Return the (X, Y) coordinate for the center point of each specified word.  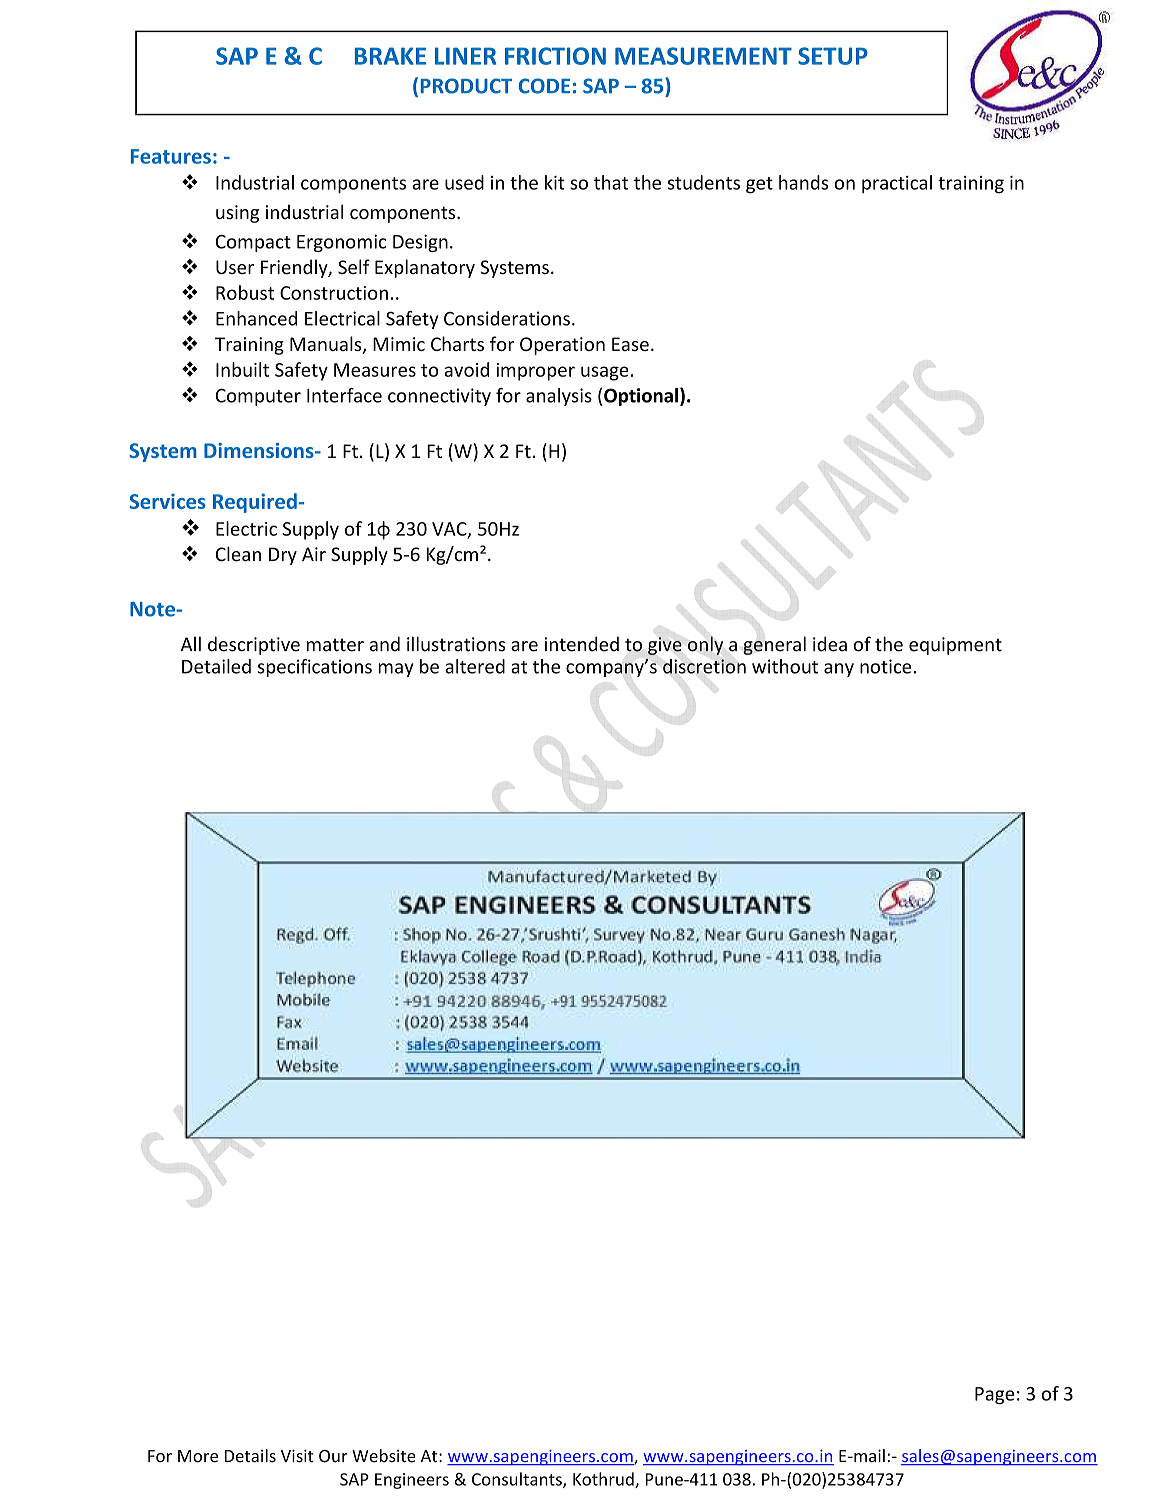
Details (250, 1456)
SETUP (833, 56)
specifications (315, 668)
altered (475, 666)
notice (887, 666)
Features (171, 156)
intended (582, 644)
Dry (283, 556)
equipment (955, 646)
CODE (544, 86)
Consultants (518, 1480)
